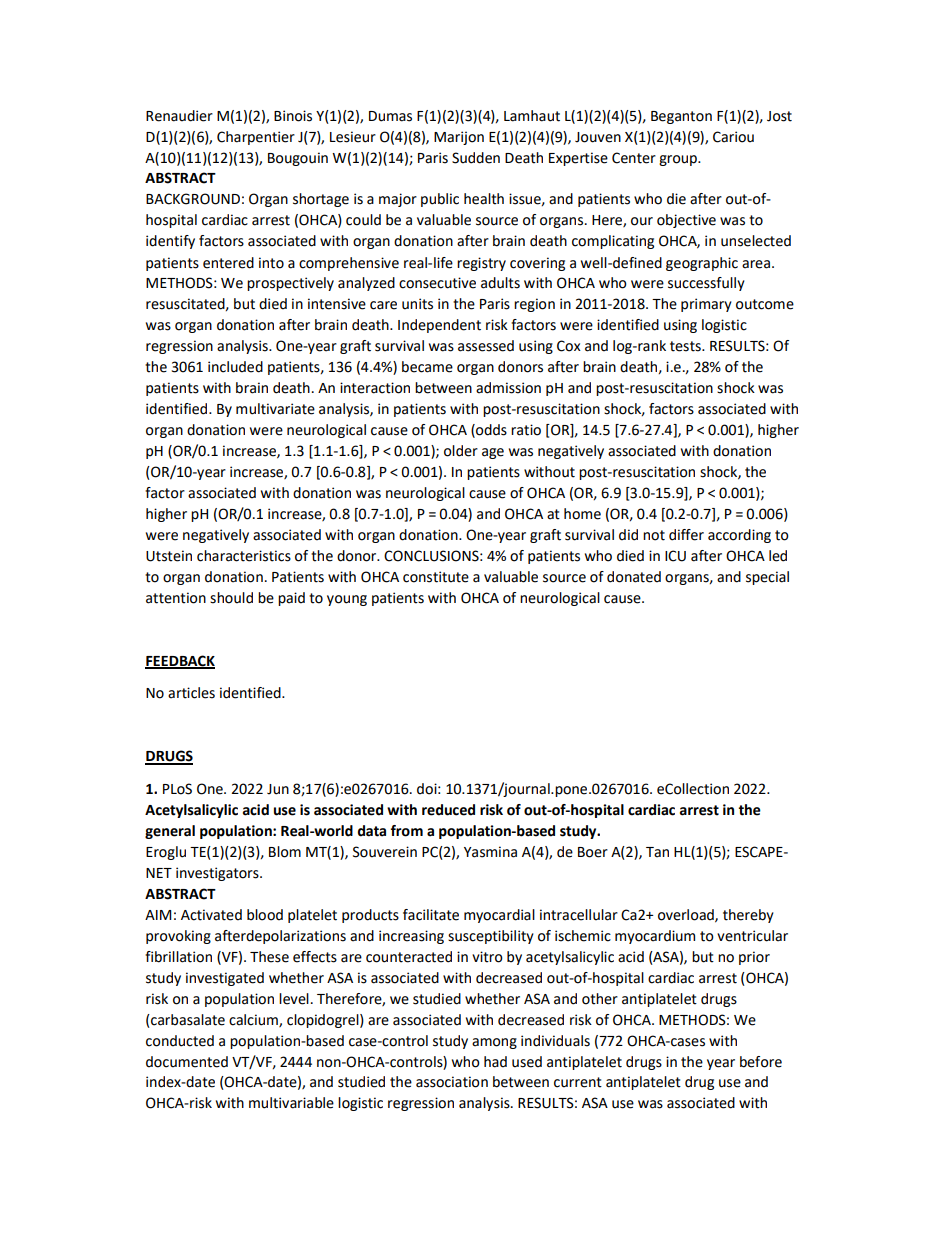 This screenshot has width=952, height=1233. I want to click on constitute, so click(436, 577).
